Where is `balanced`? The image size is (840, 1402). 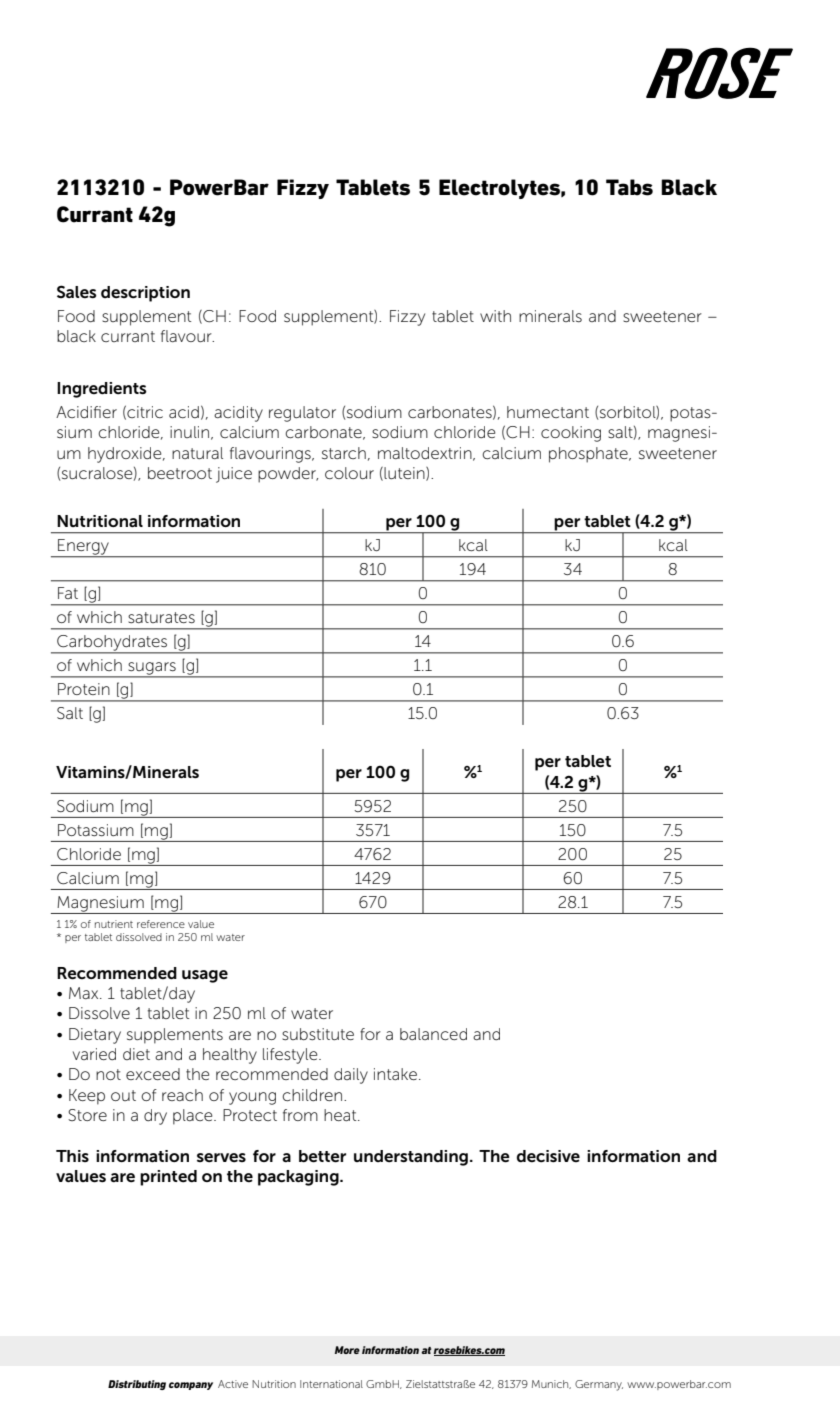 balanced is located at coordinates (433, 1034).
